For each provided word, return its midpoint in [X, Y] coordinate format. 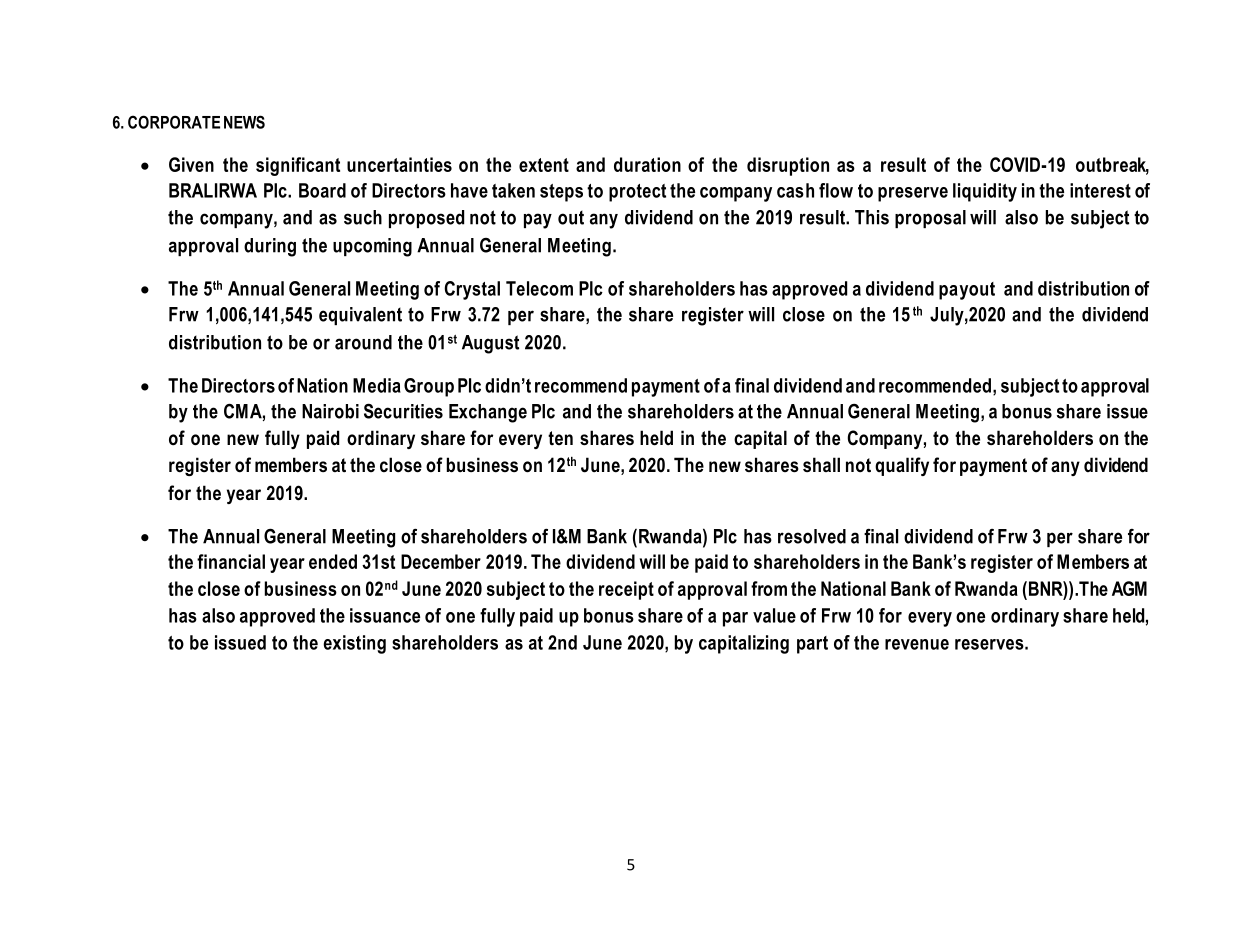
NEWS [244, 122]
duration [647, 164]
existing [354, 644]
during [270, 247]
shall [821, 464]
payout [967, 291]
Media [377, 385]
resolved [812, 536]
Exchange [488, 413]
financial [231, 561]
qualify [902, 466]
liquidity [985, 192]
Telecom [539, 288]
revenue [917, 644]
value [774, 615]
